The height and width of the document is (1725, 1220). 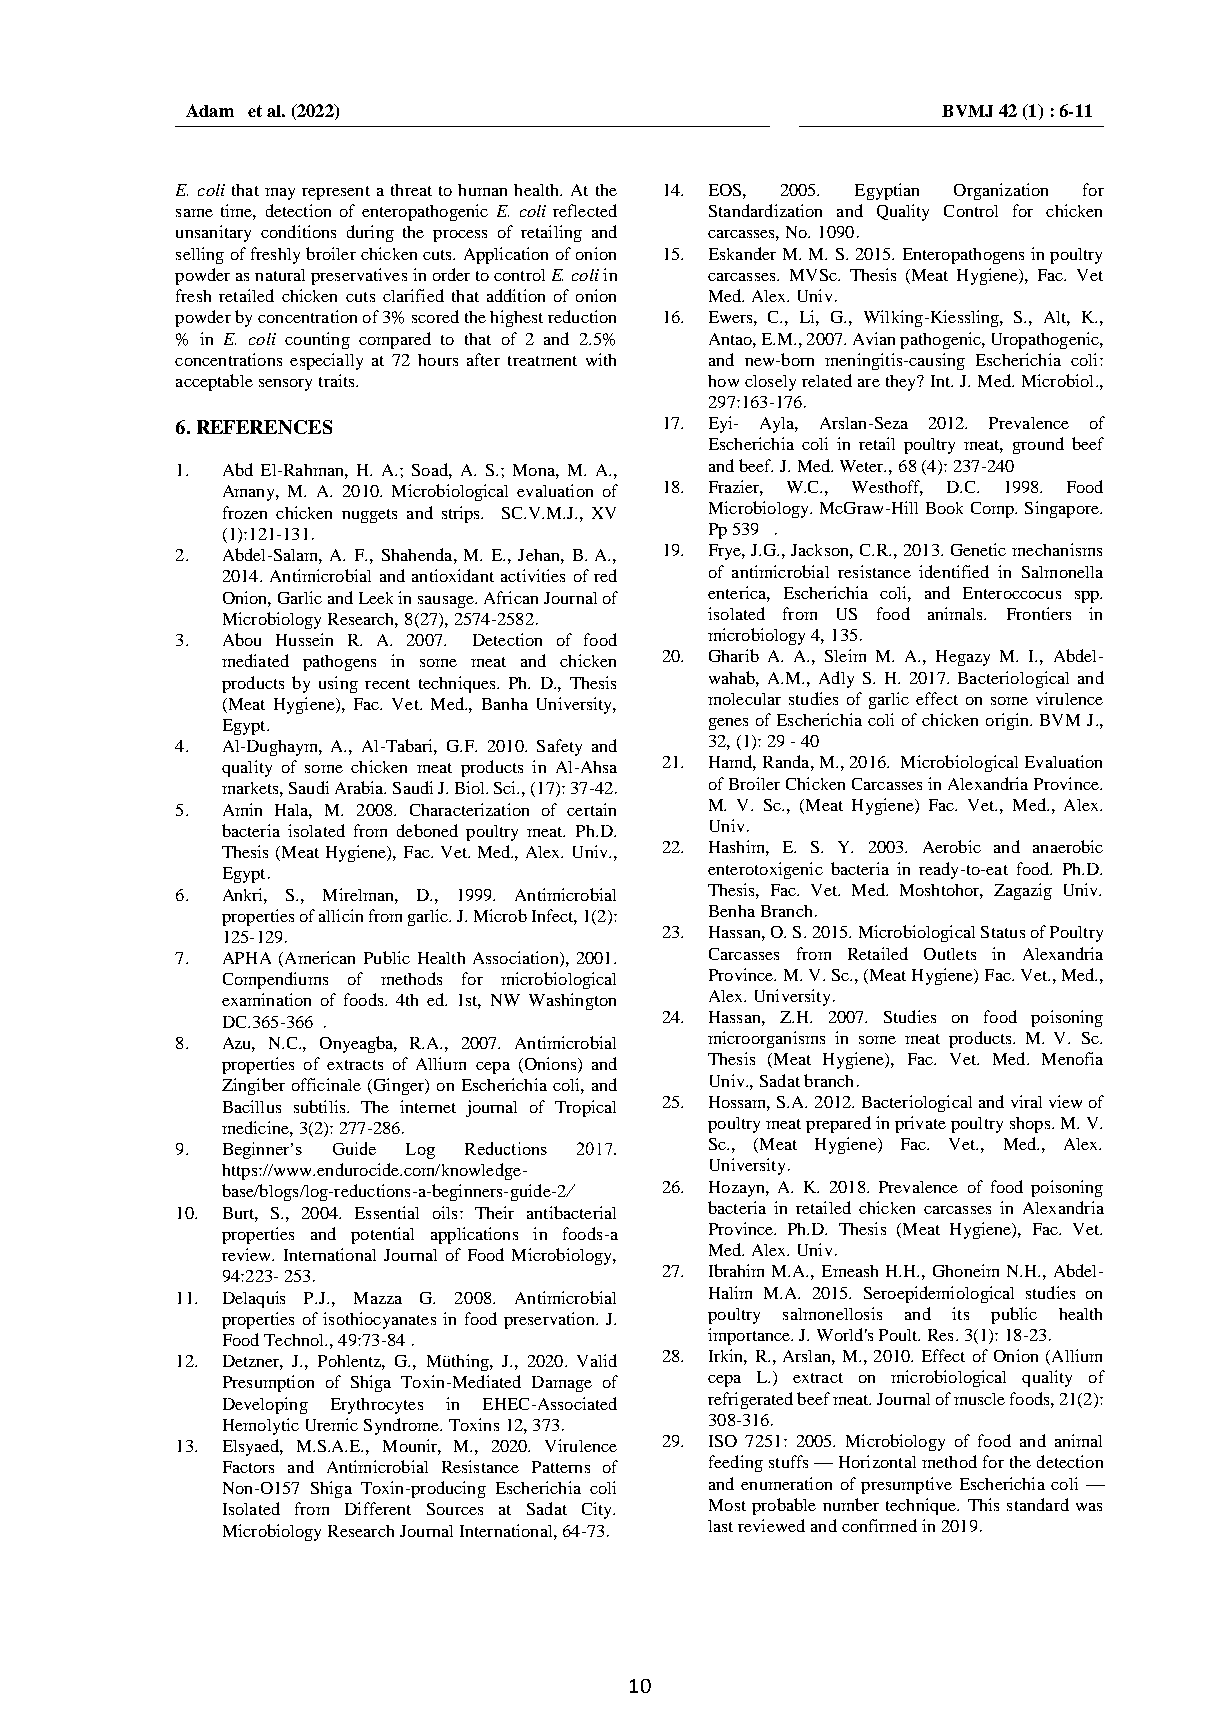 I want to click on Book, so click(x=944, y=508).
